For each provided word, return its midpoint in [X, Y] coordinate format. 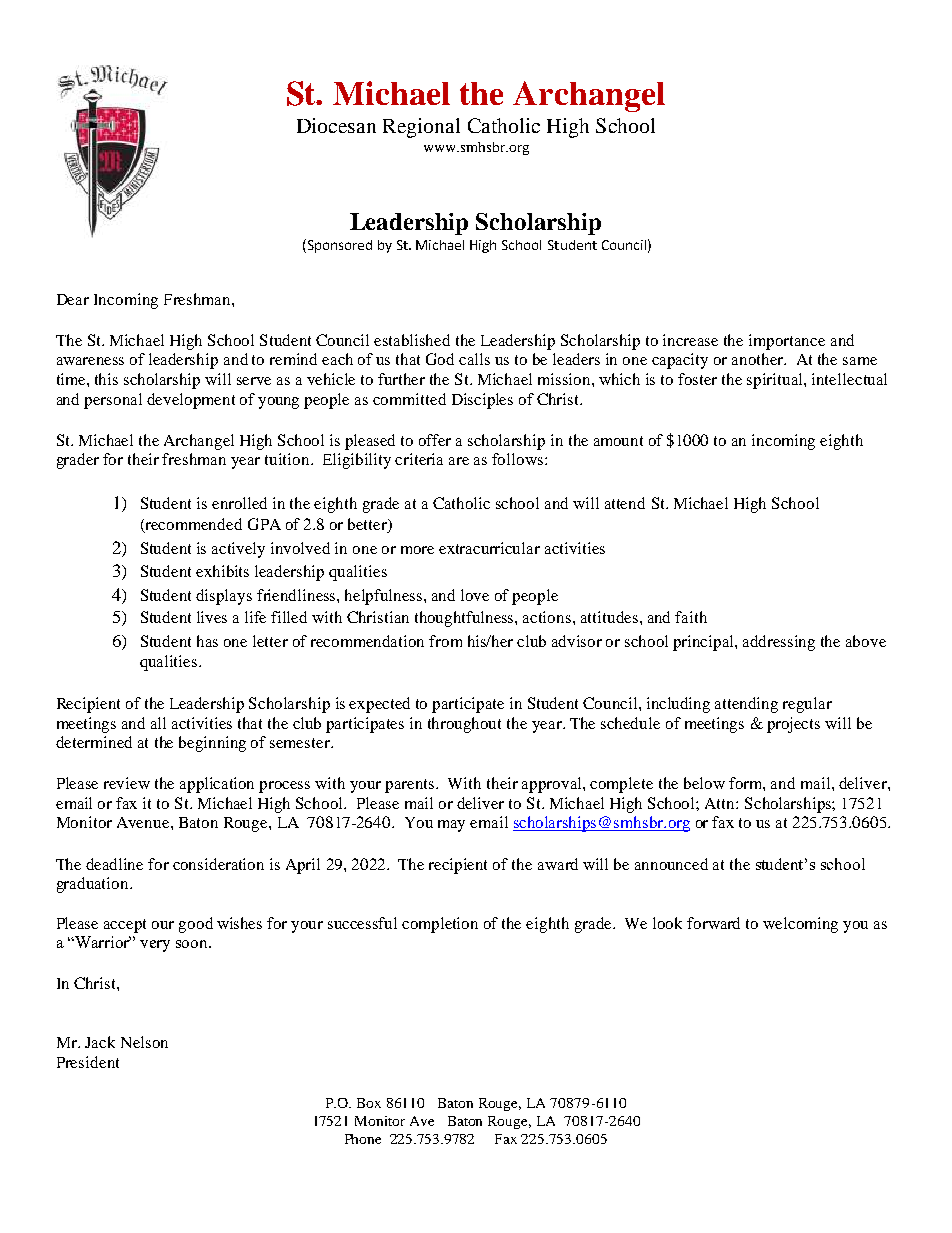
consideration [218, 864]
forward [713, 923]
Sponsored [338, 246]
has [207, 641]
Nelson [144, 1042]
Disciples [482, 401]
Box [369, 1103]
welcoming [800, 925]
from [445, 641]
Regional [421, 128]
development [191, 401]
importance [787, 342]
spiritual [776, 381]
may [451, 826]
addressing [779, 643]
